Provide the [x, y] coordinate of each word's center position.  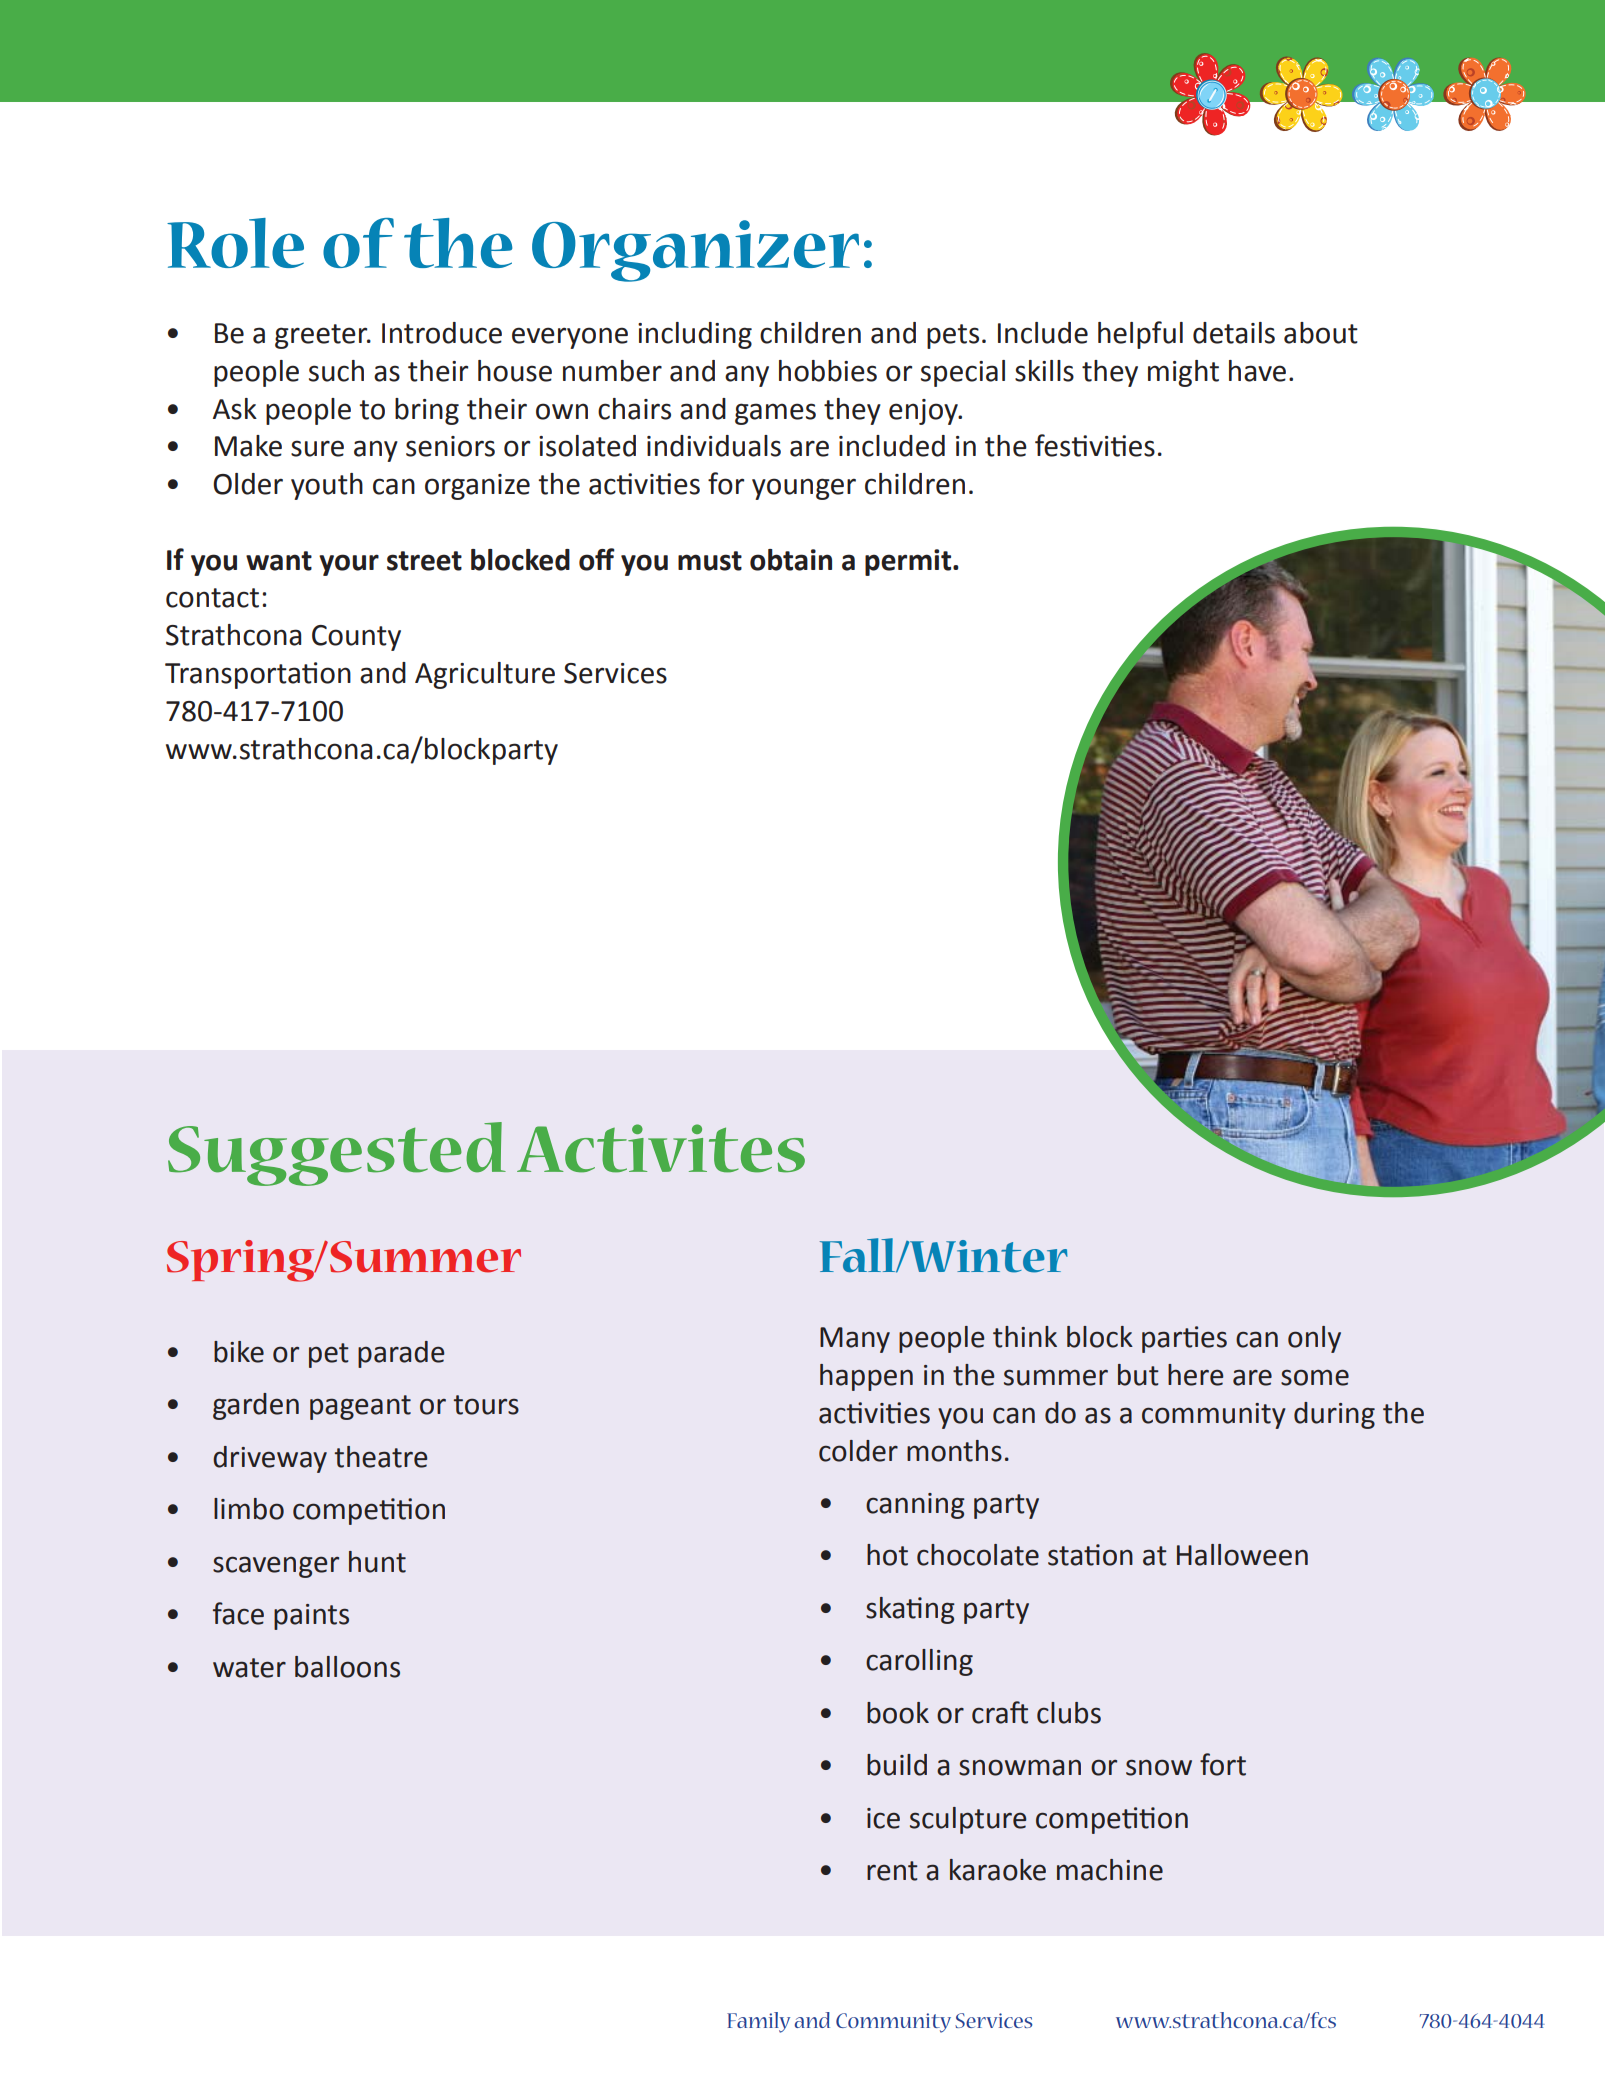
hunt [377, 1562]
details [1234, 333]
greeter [322, 336]
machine [1110, 1870]
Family [758, 2022]
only [1314, 1339]
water [249, 1668]
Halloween [1242, 1555]
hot [887, 1555]
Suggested [337, 1154]
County [356, 638]
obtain [791, 560]
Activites [661, 1148]
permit [909, 562]
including [695, 335]
